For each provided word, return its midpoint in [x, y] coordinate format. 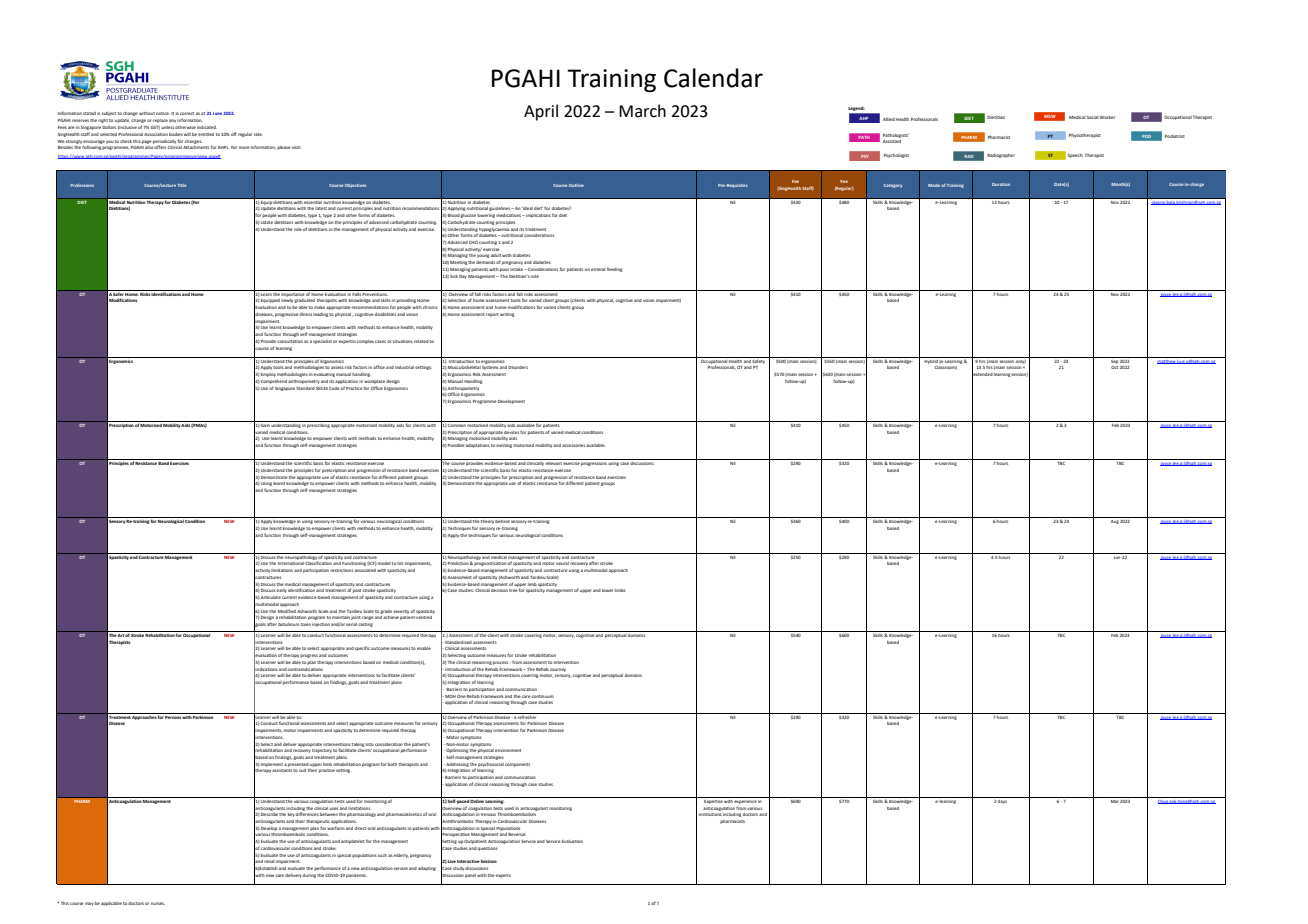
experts [503, 876]
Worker [1107, 117]
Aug [1115, 522]
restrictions [341, 570]
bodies [176, 134]
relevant [553, 462]
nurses [158, 903]
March [642, 111]
